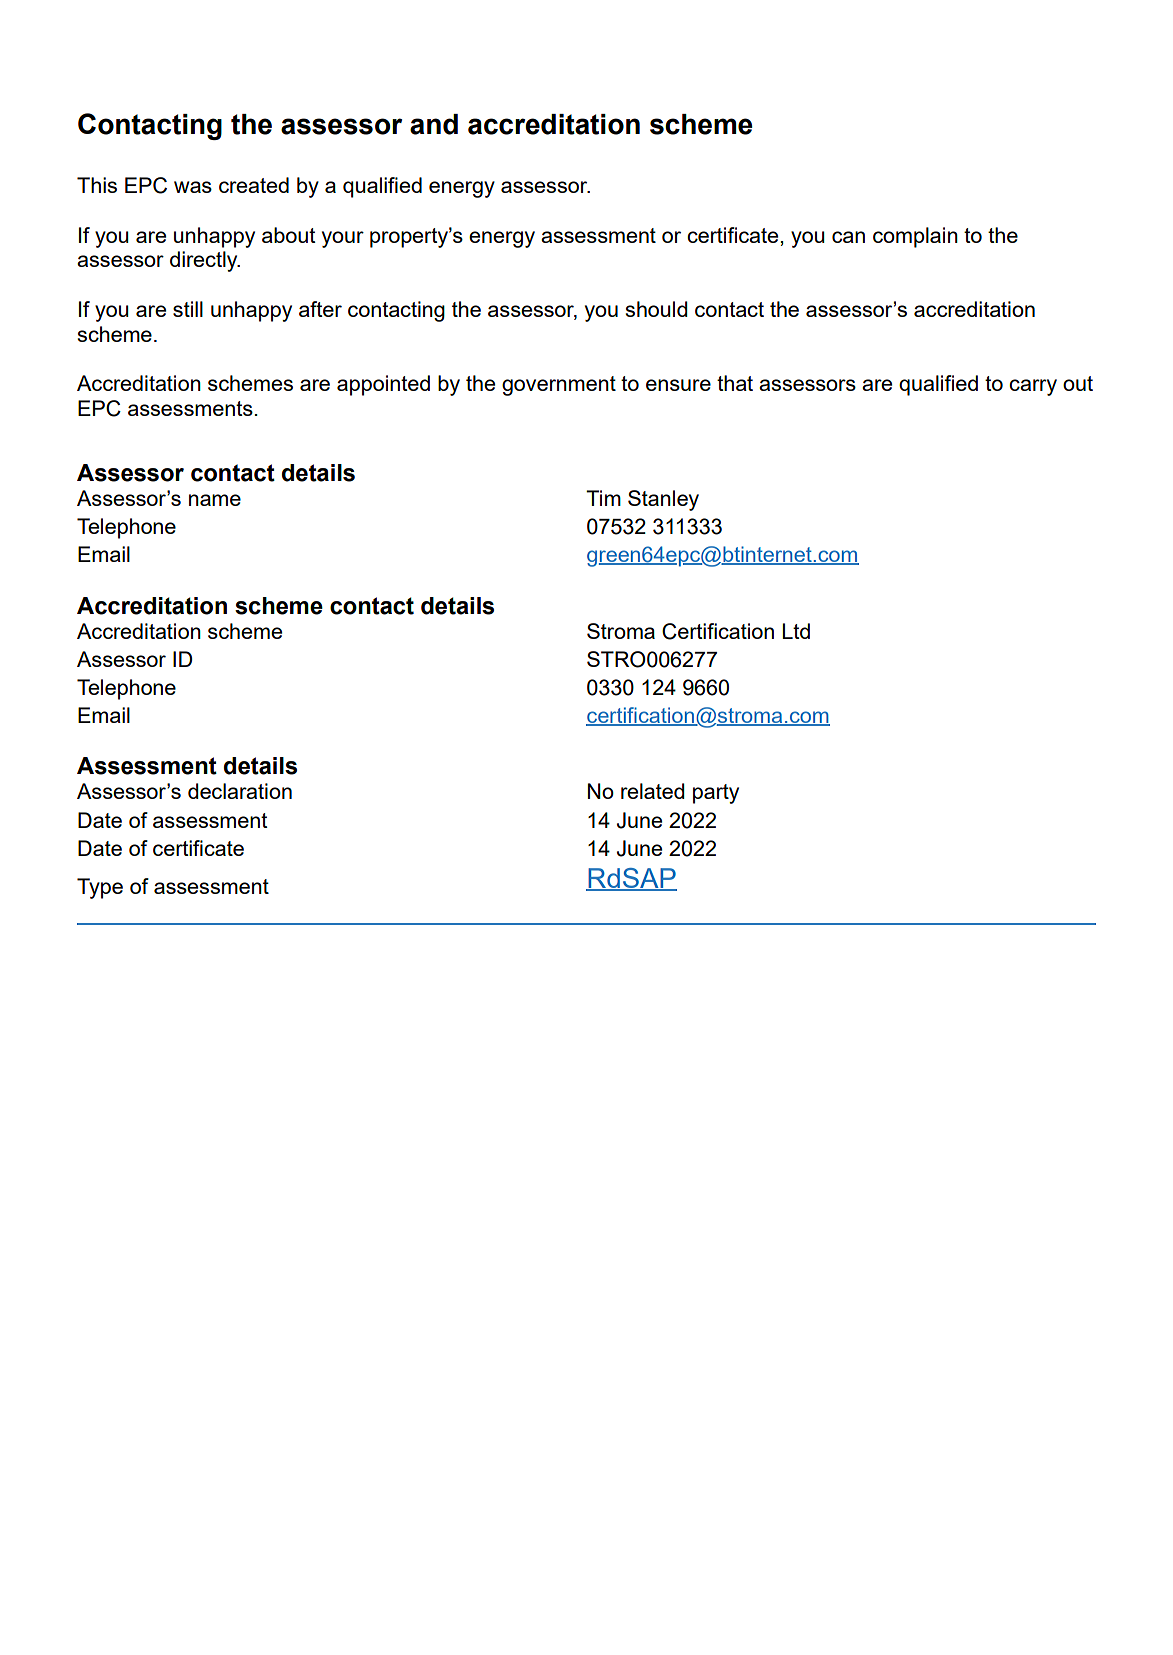  What do you see at coordinates (796, 631) in the page?
I see `Ltd` at bounding box center [796, 631].
